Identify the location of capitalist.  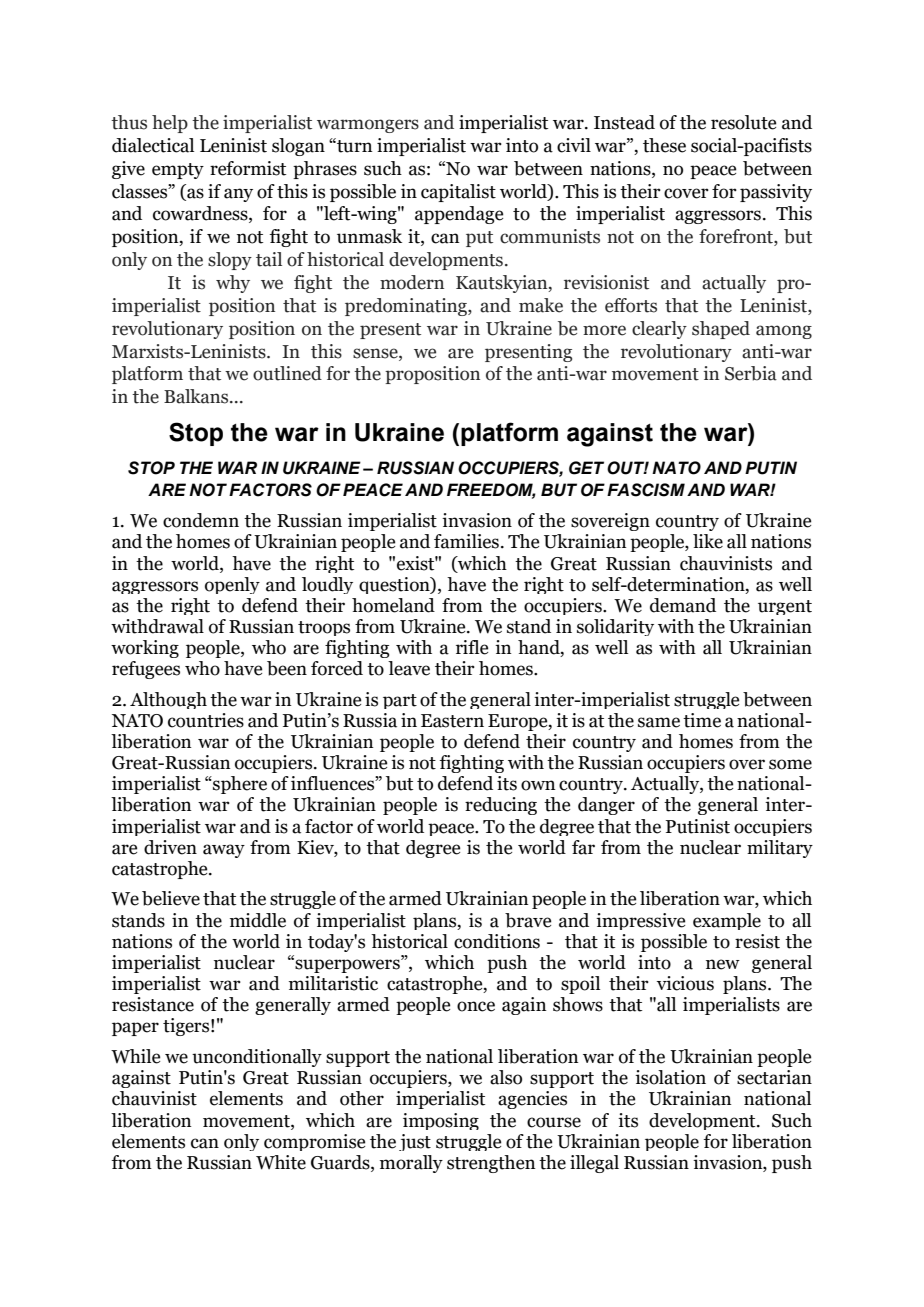
(458, 193).
